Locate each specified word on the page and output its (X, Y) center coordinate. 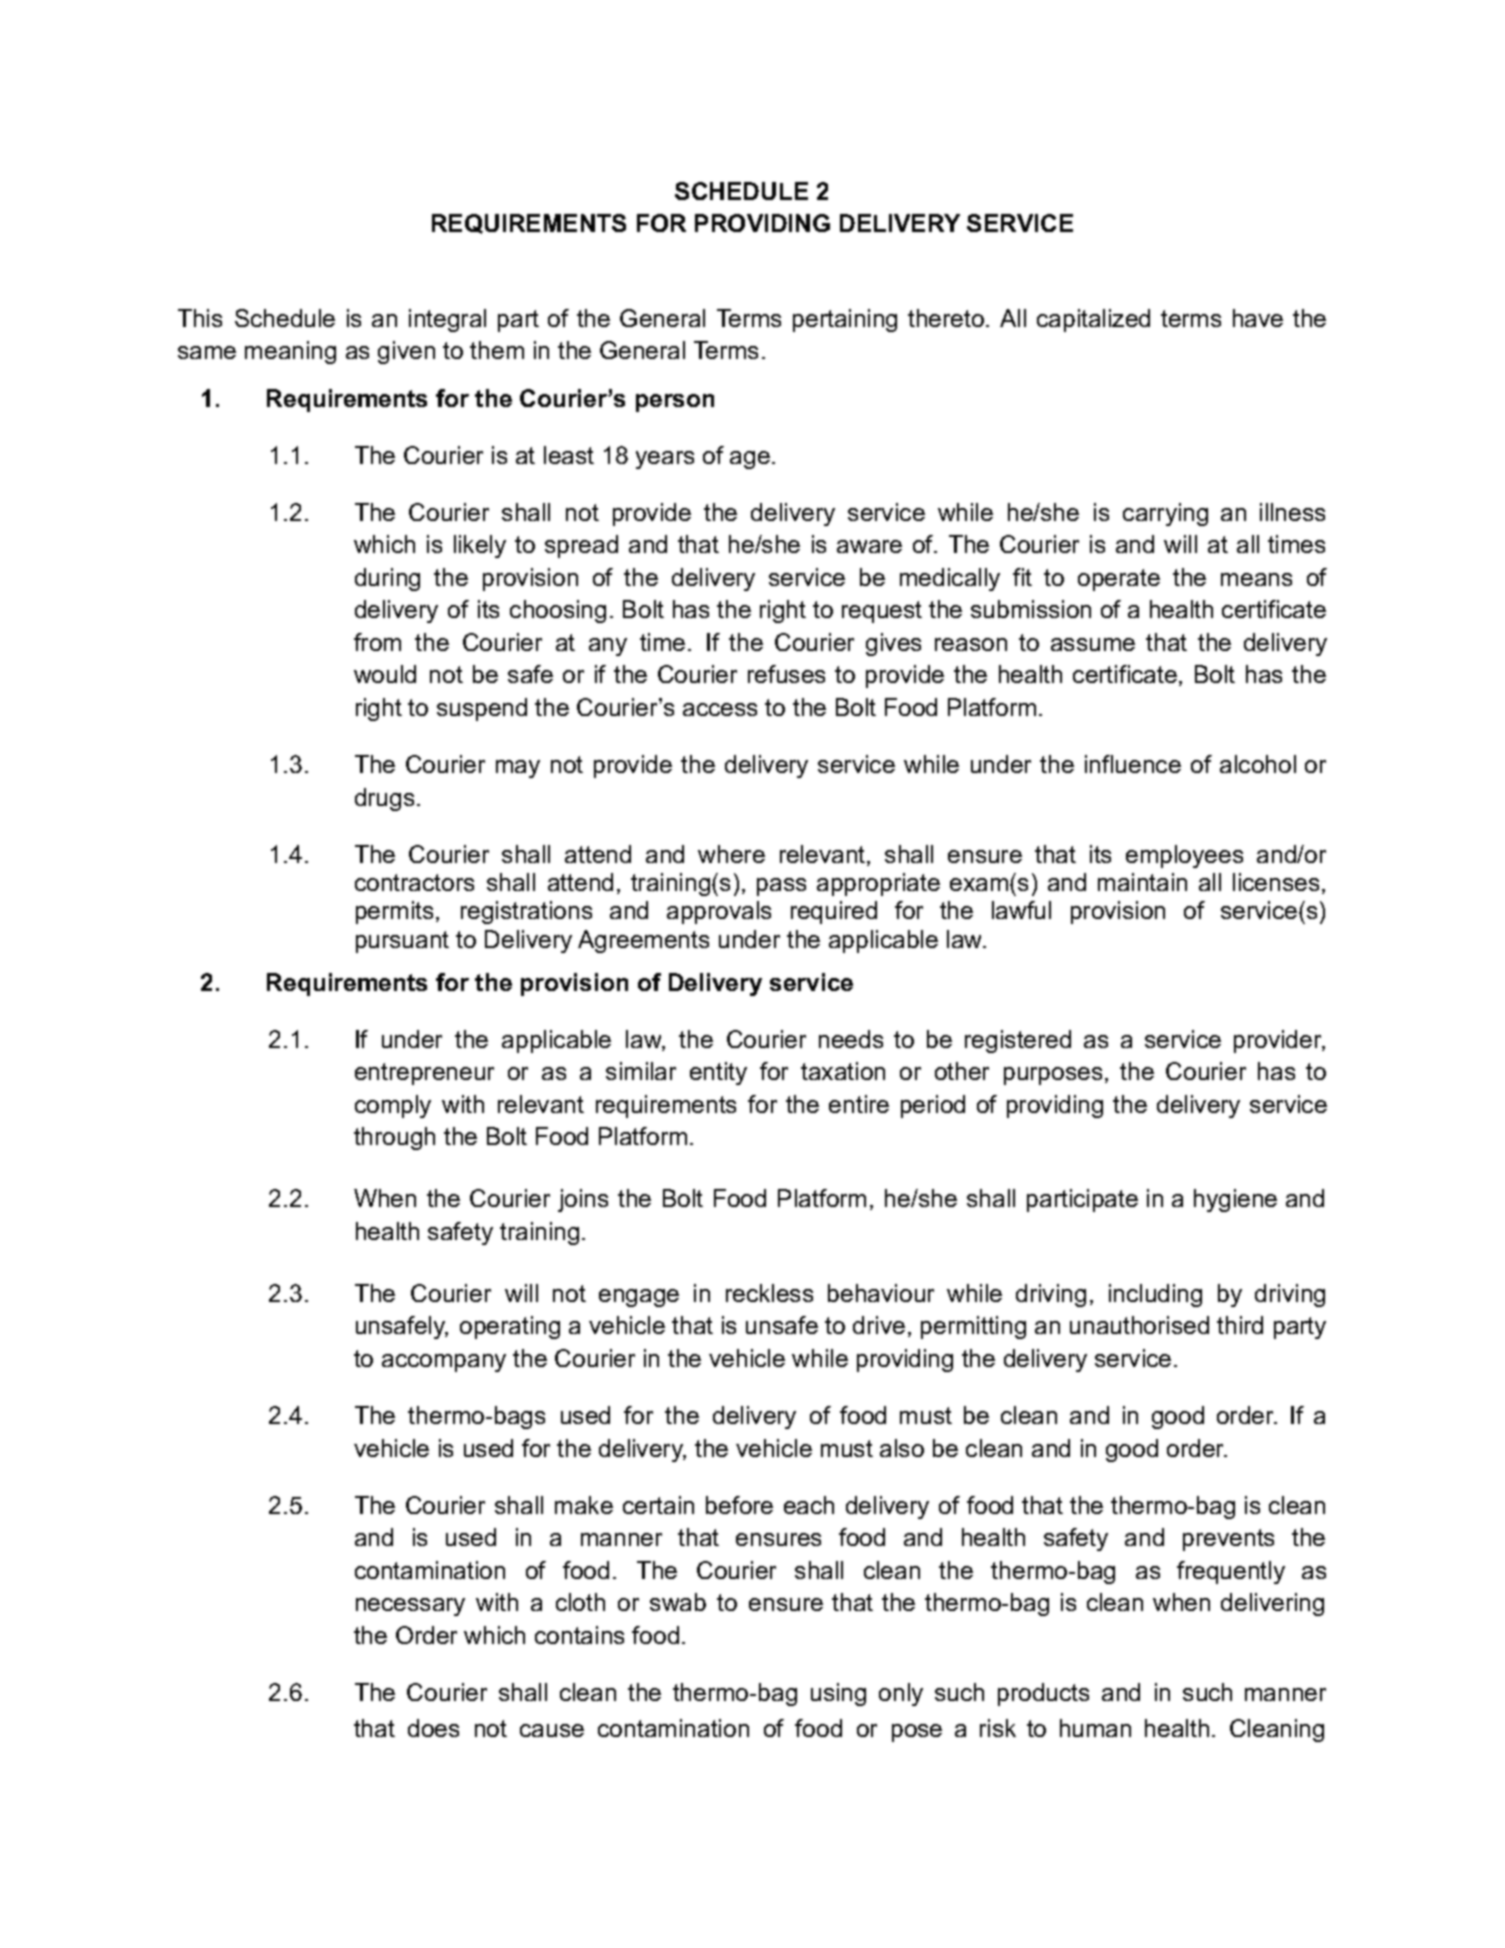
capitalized (1093, 320)
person (675, 403)
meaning (290, 352)
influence (1133, 764)
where (731, 854)
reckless (769, 1293)
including (1155, 1295)
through (394, 1138)
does (433, 1728)
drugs (384, 799)
